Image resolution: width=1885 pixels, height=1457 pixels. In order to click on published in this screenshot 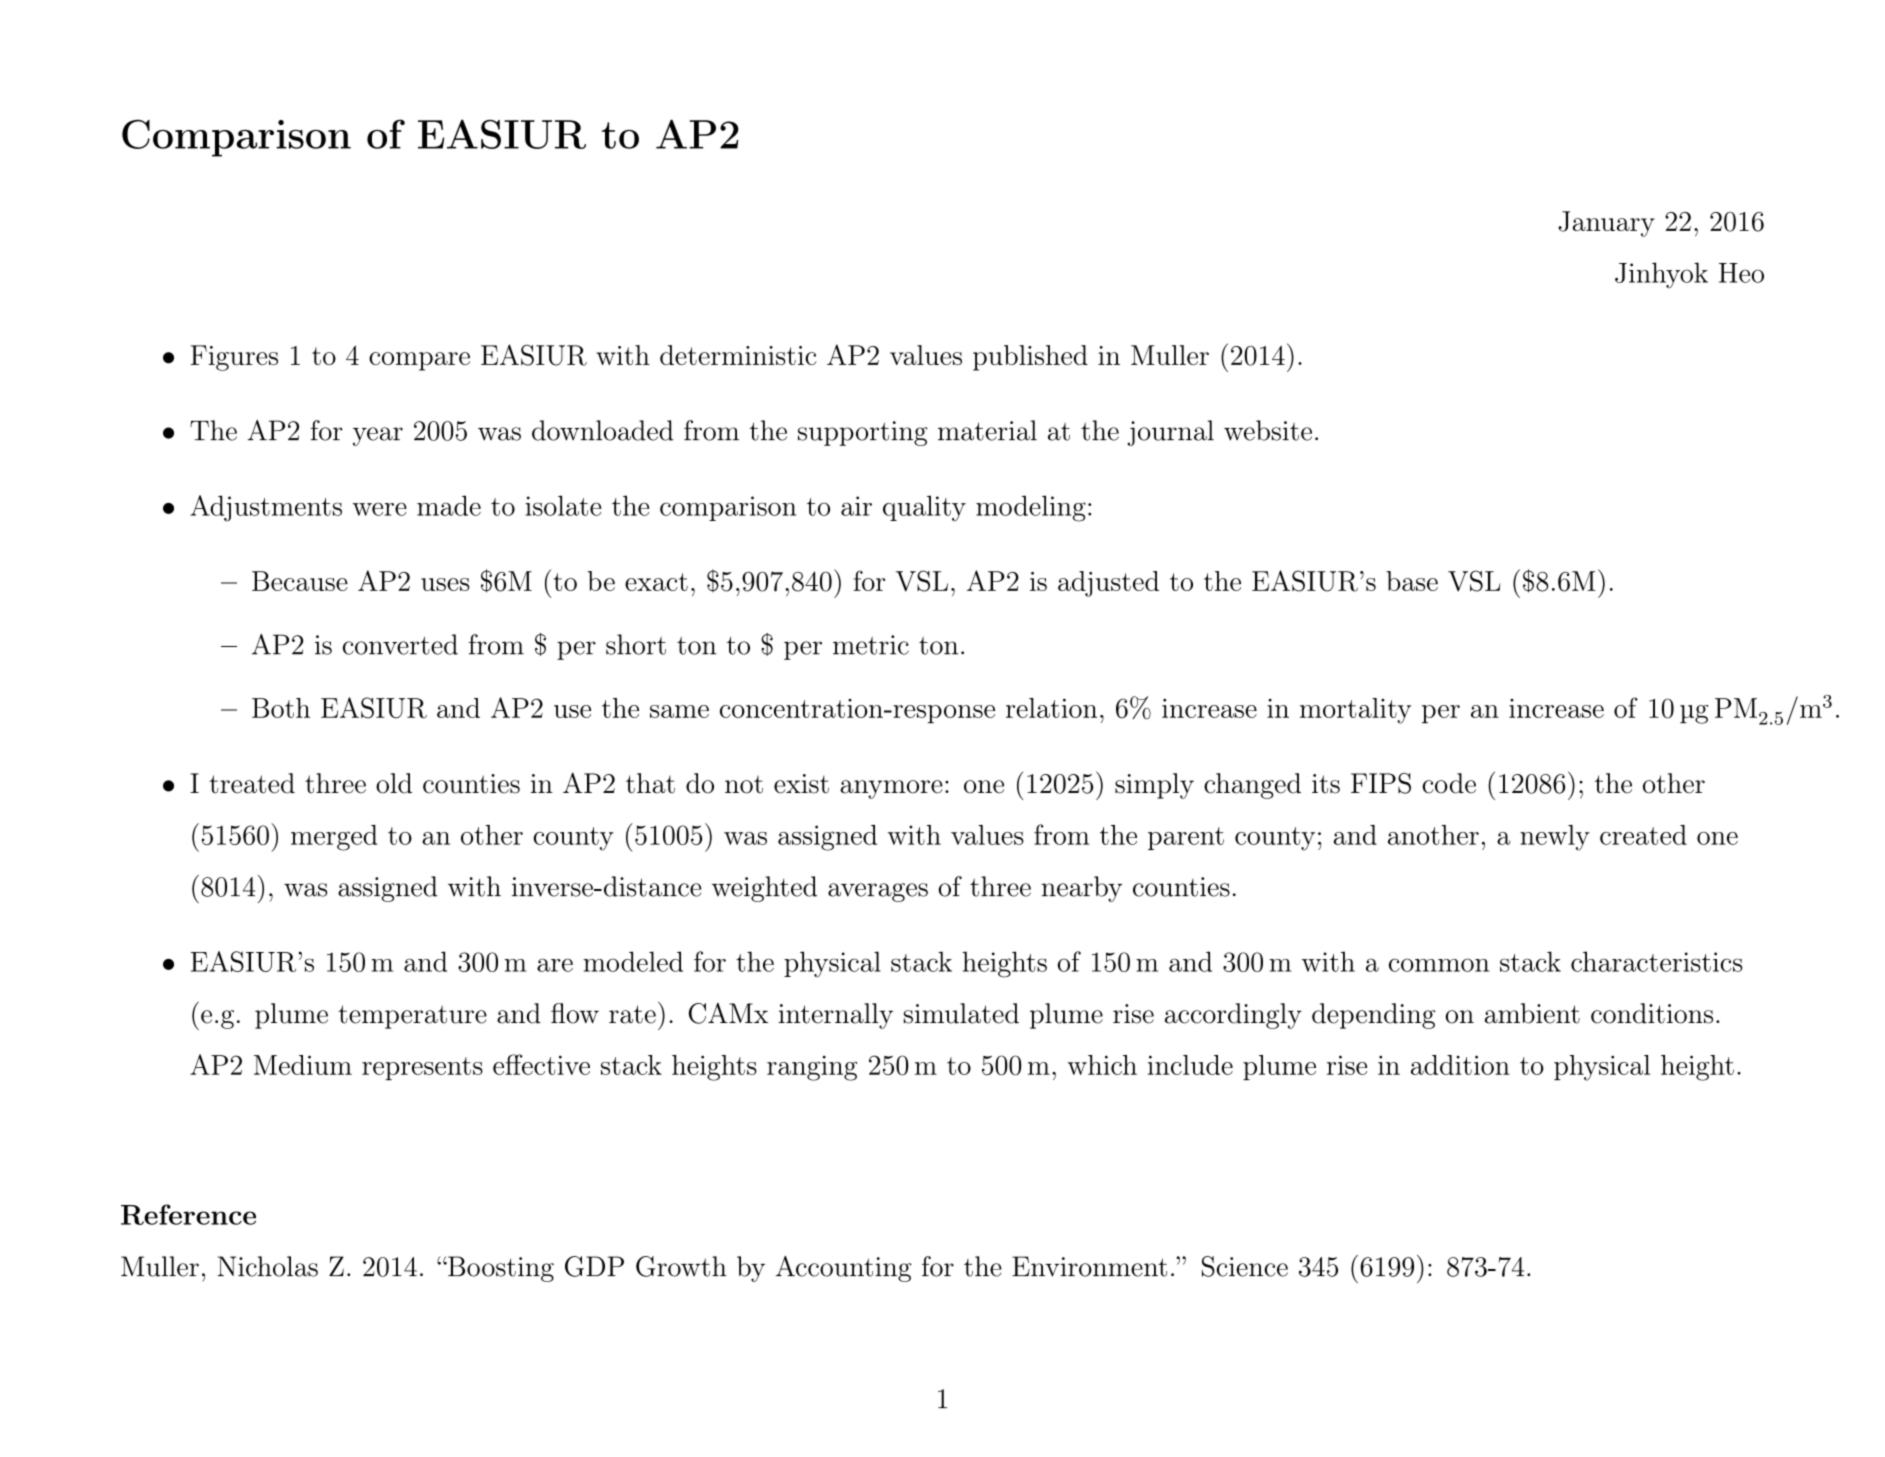, I will do `click(1030, 358)`.
